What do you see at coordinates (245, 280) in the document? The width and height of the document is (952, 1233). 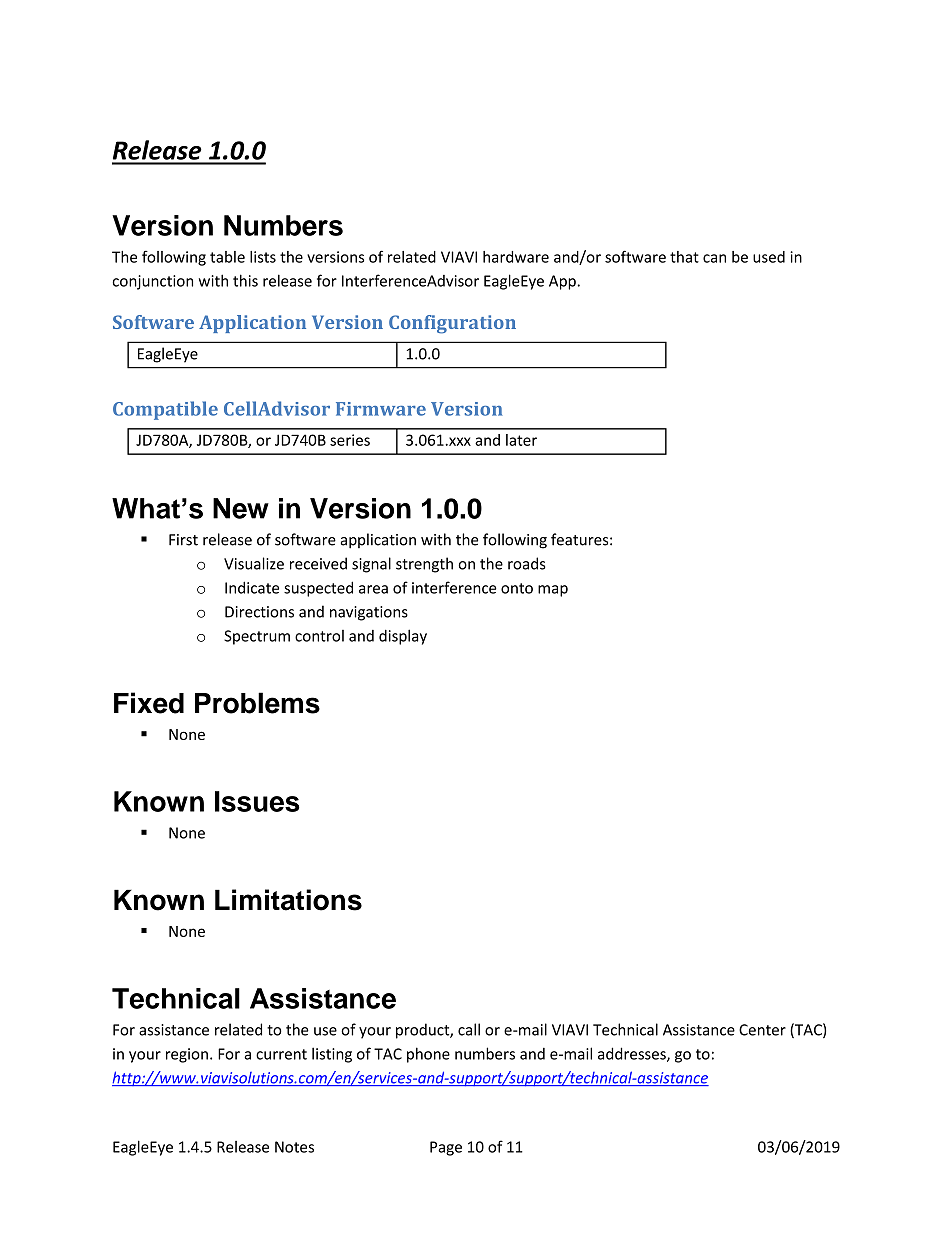 I see `this` at bounding box center [245, 280].
